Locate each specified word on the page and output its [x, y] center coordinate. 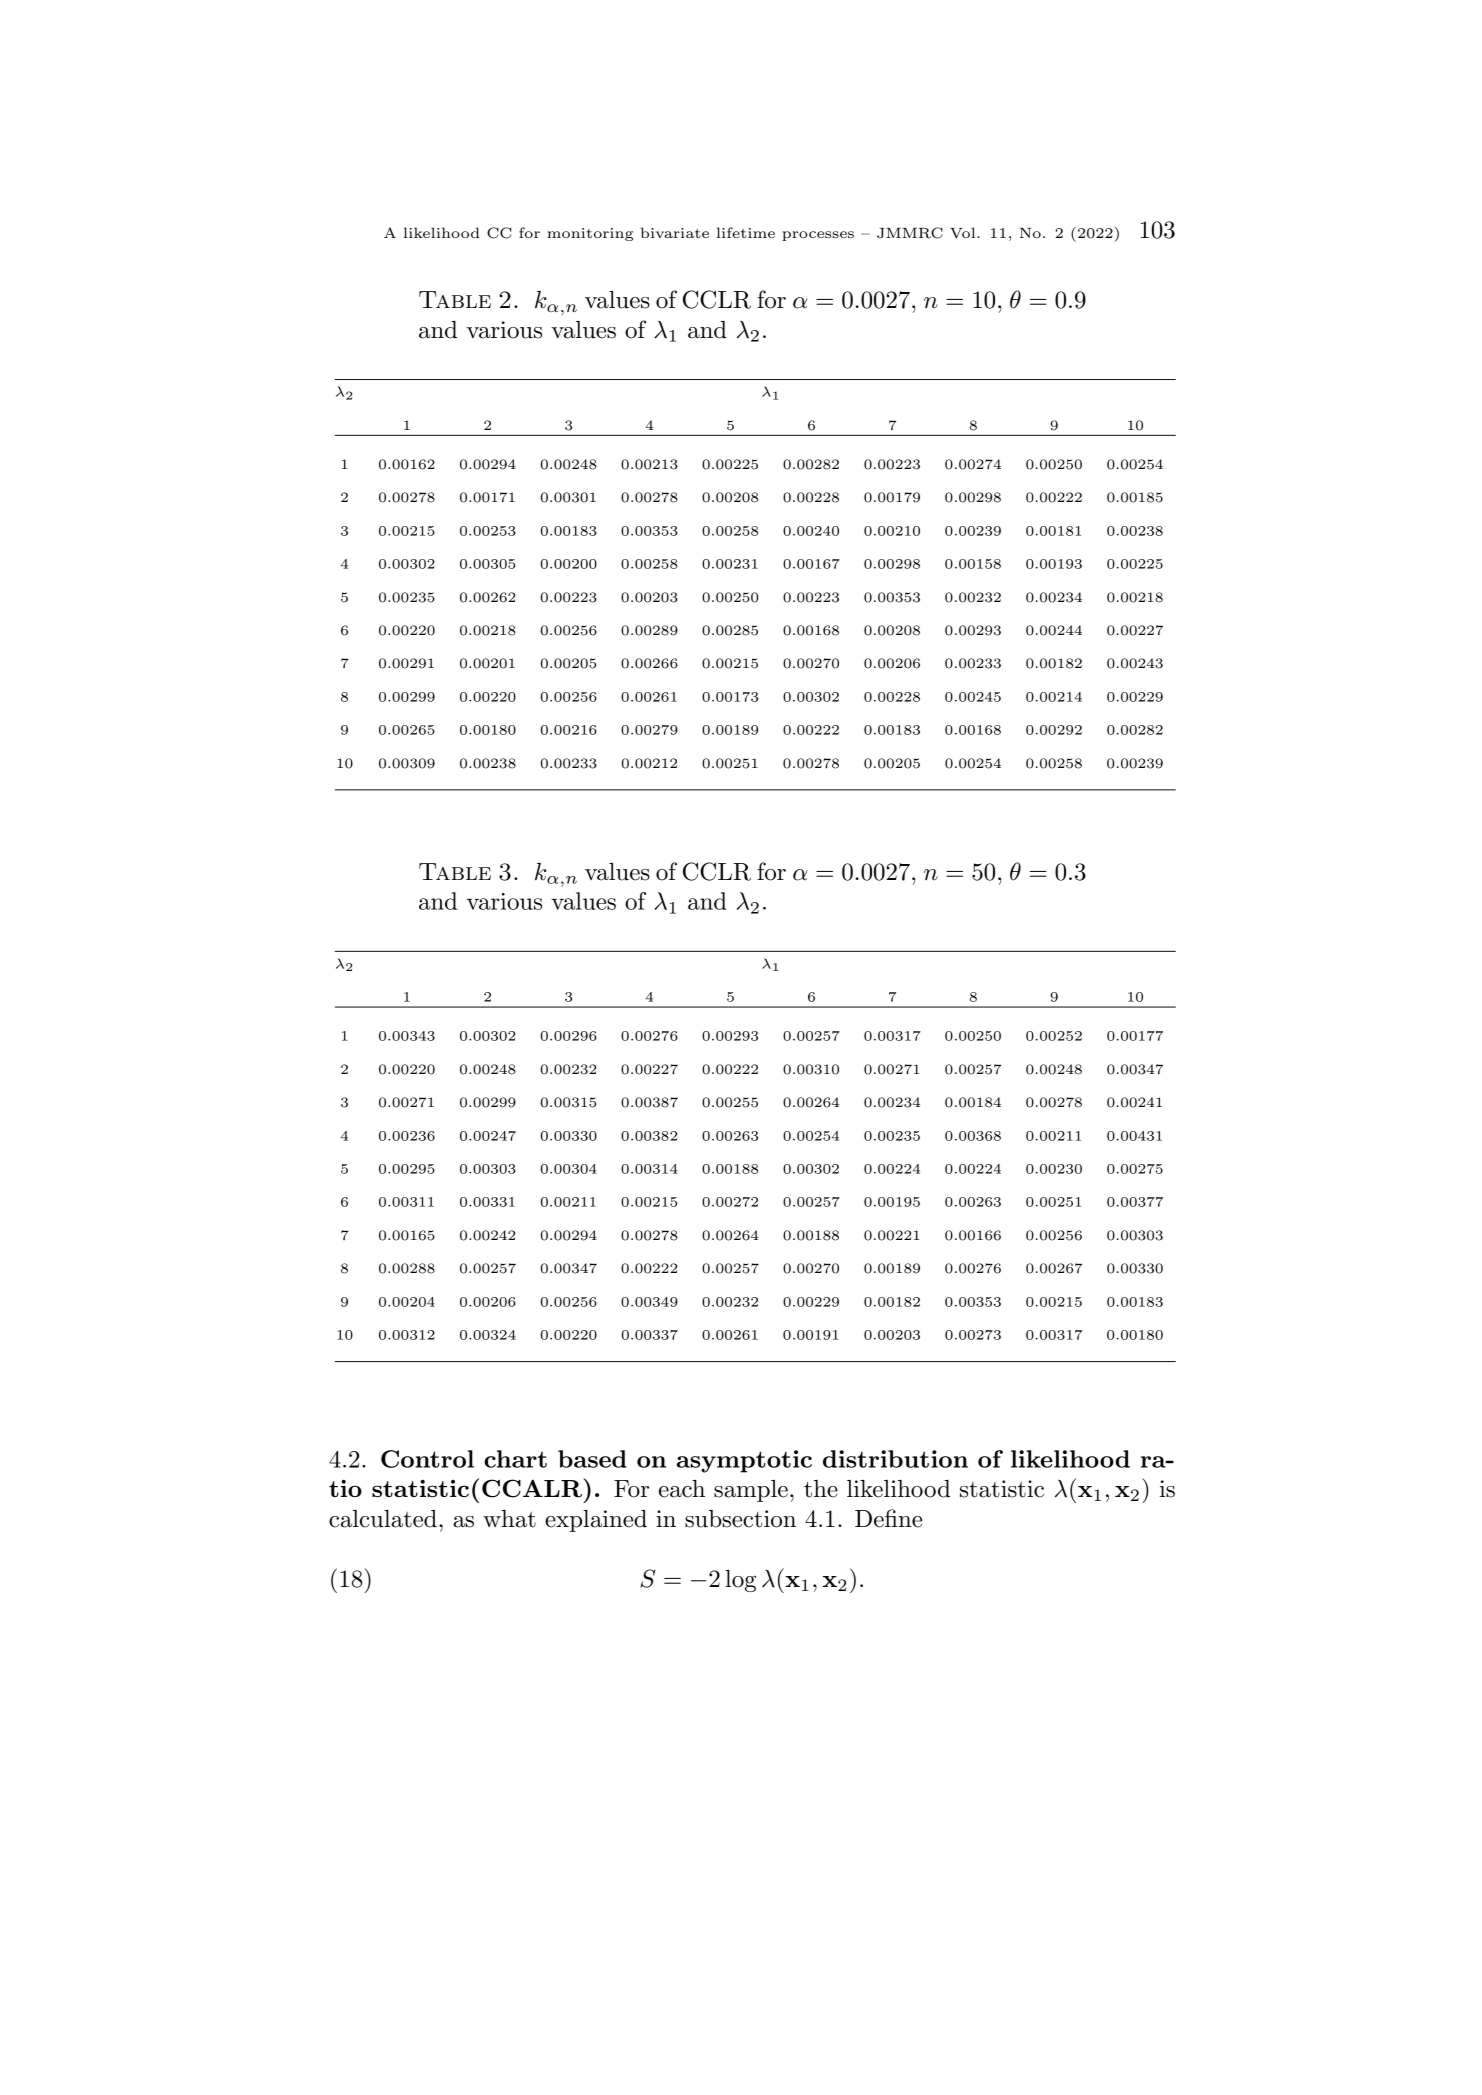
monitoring [590, 234]
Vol [964, 233]
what [509, 1519]
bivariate [675, 232]
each [682, 1489]
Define [888, 1518]
